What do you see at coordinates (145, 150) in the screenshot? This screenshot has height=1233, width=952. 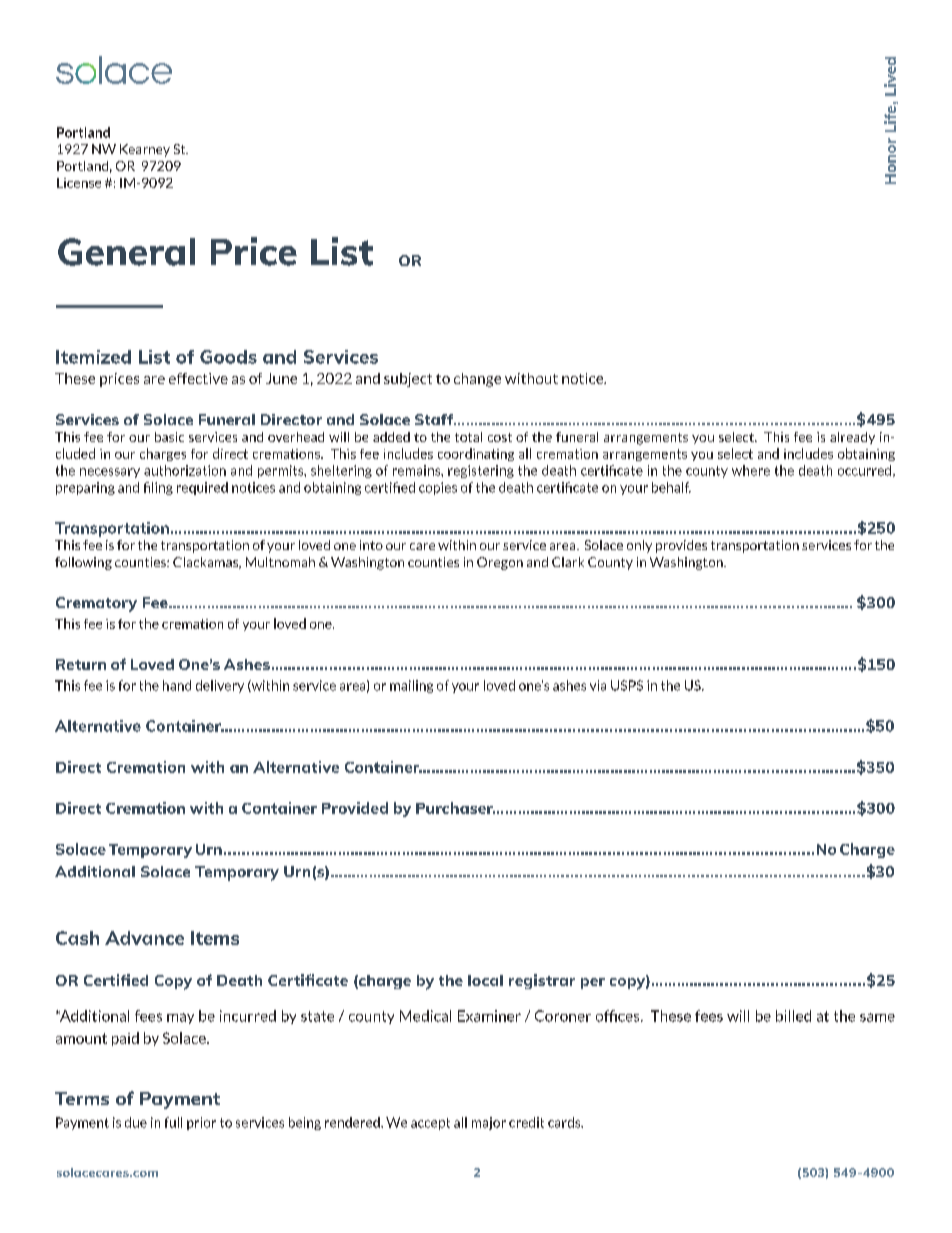 I see `Kearney` at bounding box center [145, 150].
